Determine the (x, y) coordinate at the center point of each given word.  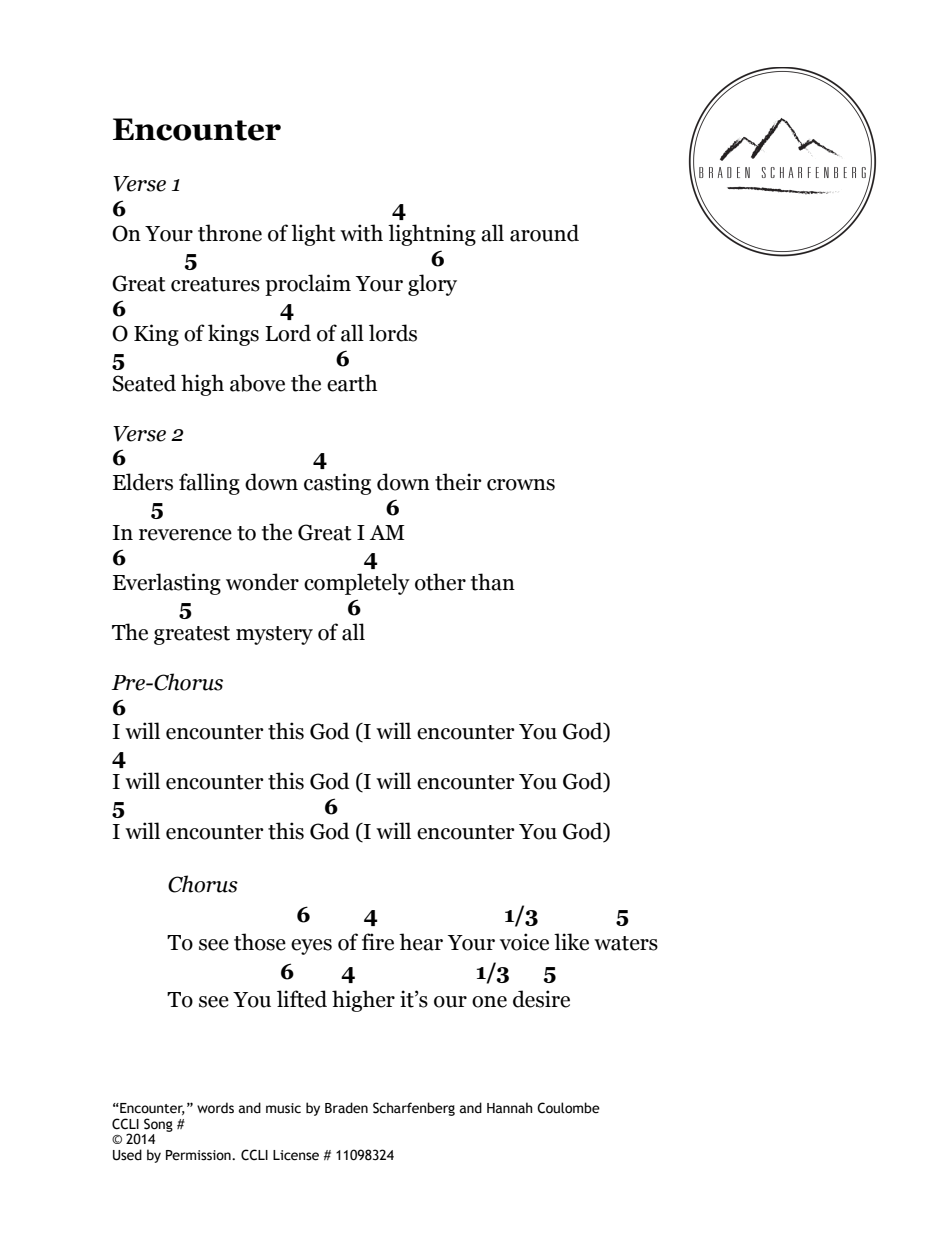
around (544, 233)
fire (378, 942)
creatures (215, 284)
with (361, 233)
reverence (185, 535)
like (571, 942)
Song (158, 1125)
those (260, 942)
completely (357, 584)
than (493, 582)
